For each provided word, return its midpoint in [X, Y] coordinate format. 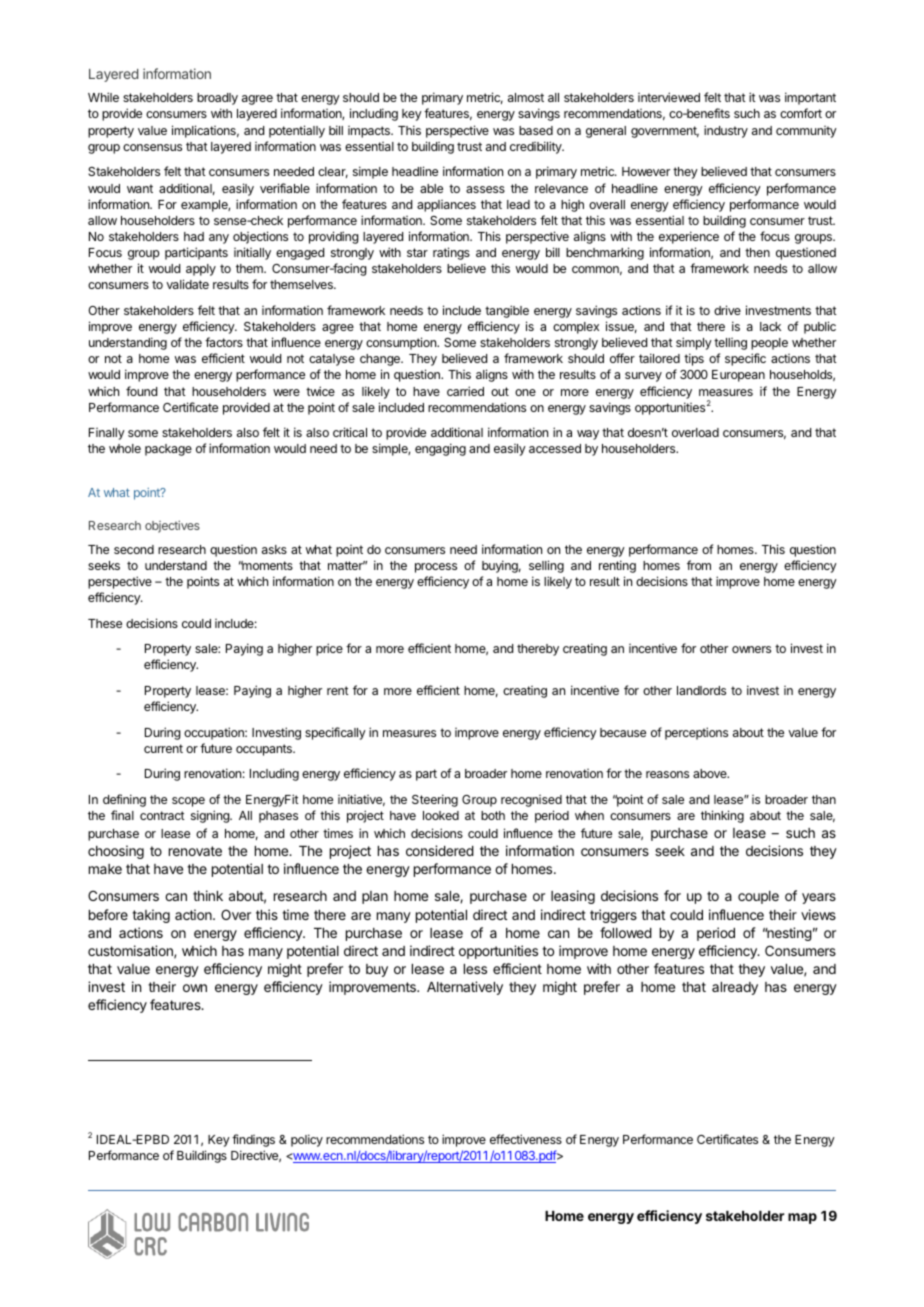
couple [758, 897]
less [475, 969]
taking [151, 916]
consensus [152, 147]
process [436, 568]
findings [253, 1140]
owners [751, 649]
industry [726, 131]
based [536, 130]
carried [465, 391]
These [105, 623]
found [141, 391]
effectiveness [526, 1139]
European [738, 376]
